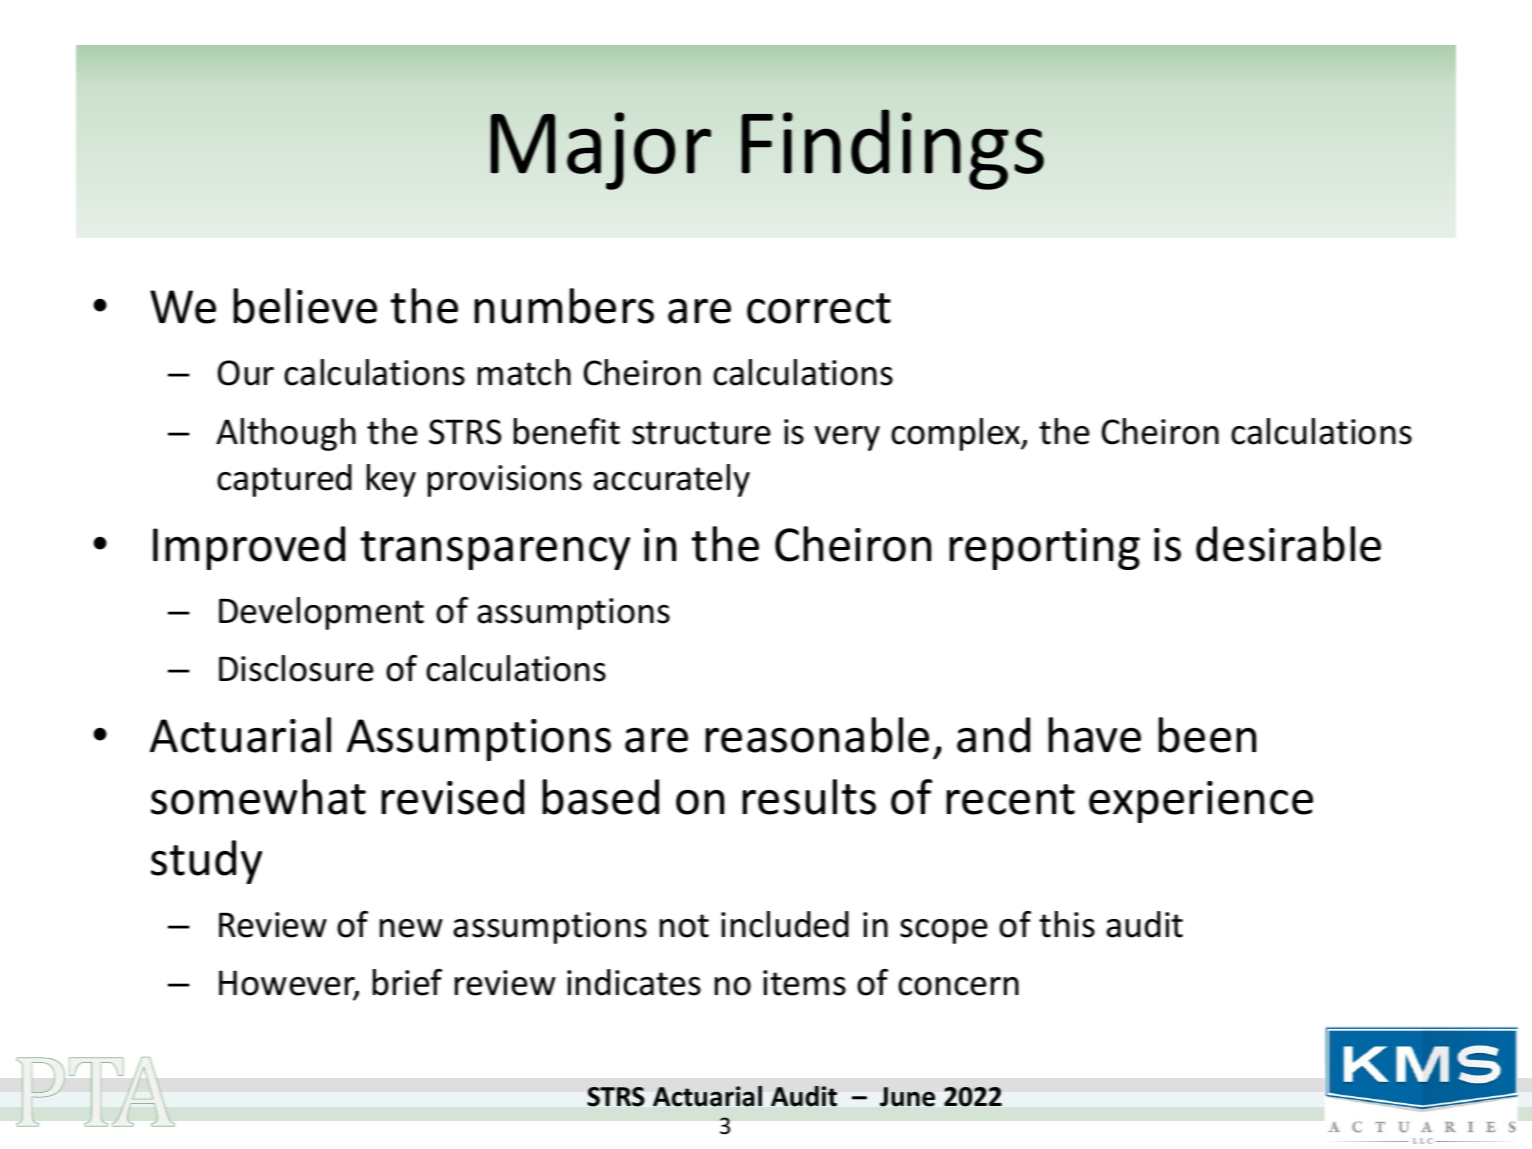 This document has width=1532, height=1149. I want to click on Development, so click(321, 613).
